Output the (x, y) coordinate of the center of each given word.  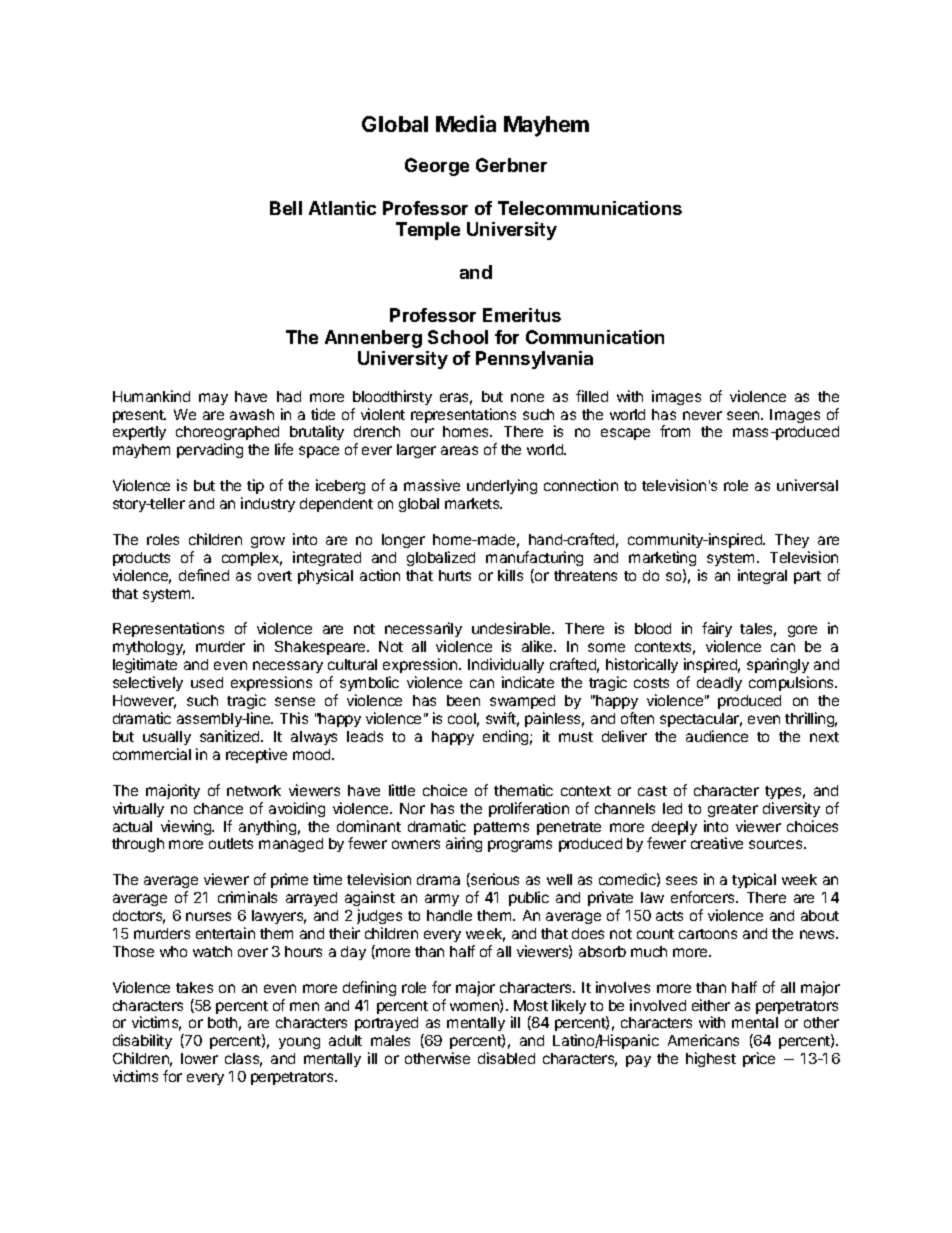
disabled (506, 1058)
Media (466, 123)
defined (204, 575)
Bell (286, 208)
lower (199, 1058)
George (437, 167)
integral (762, 576)
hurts (455, 575)
